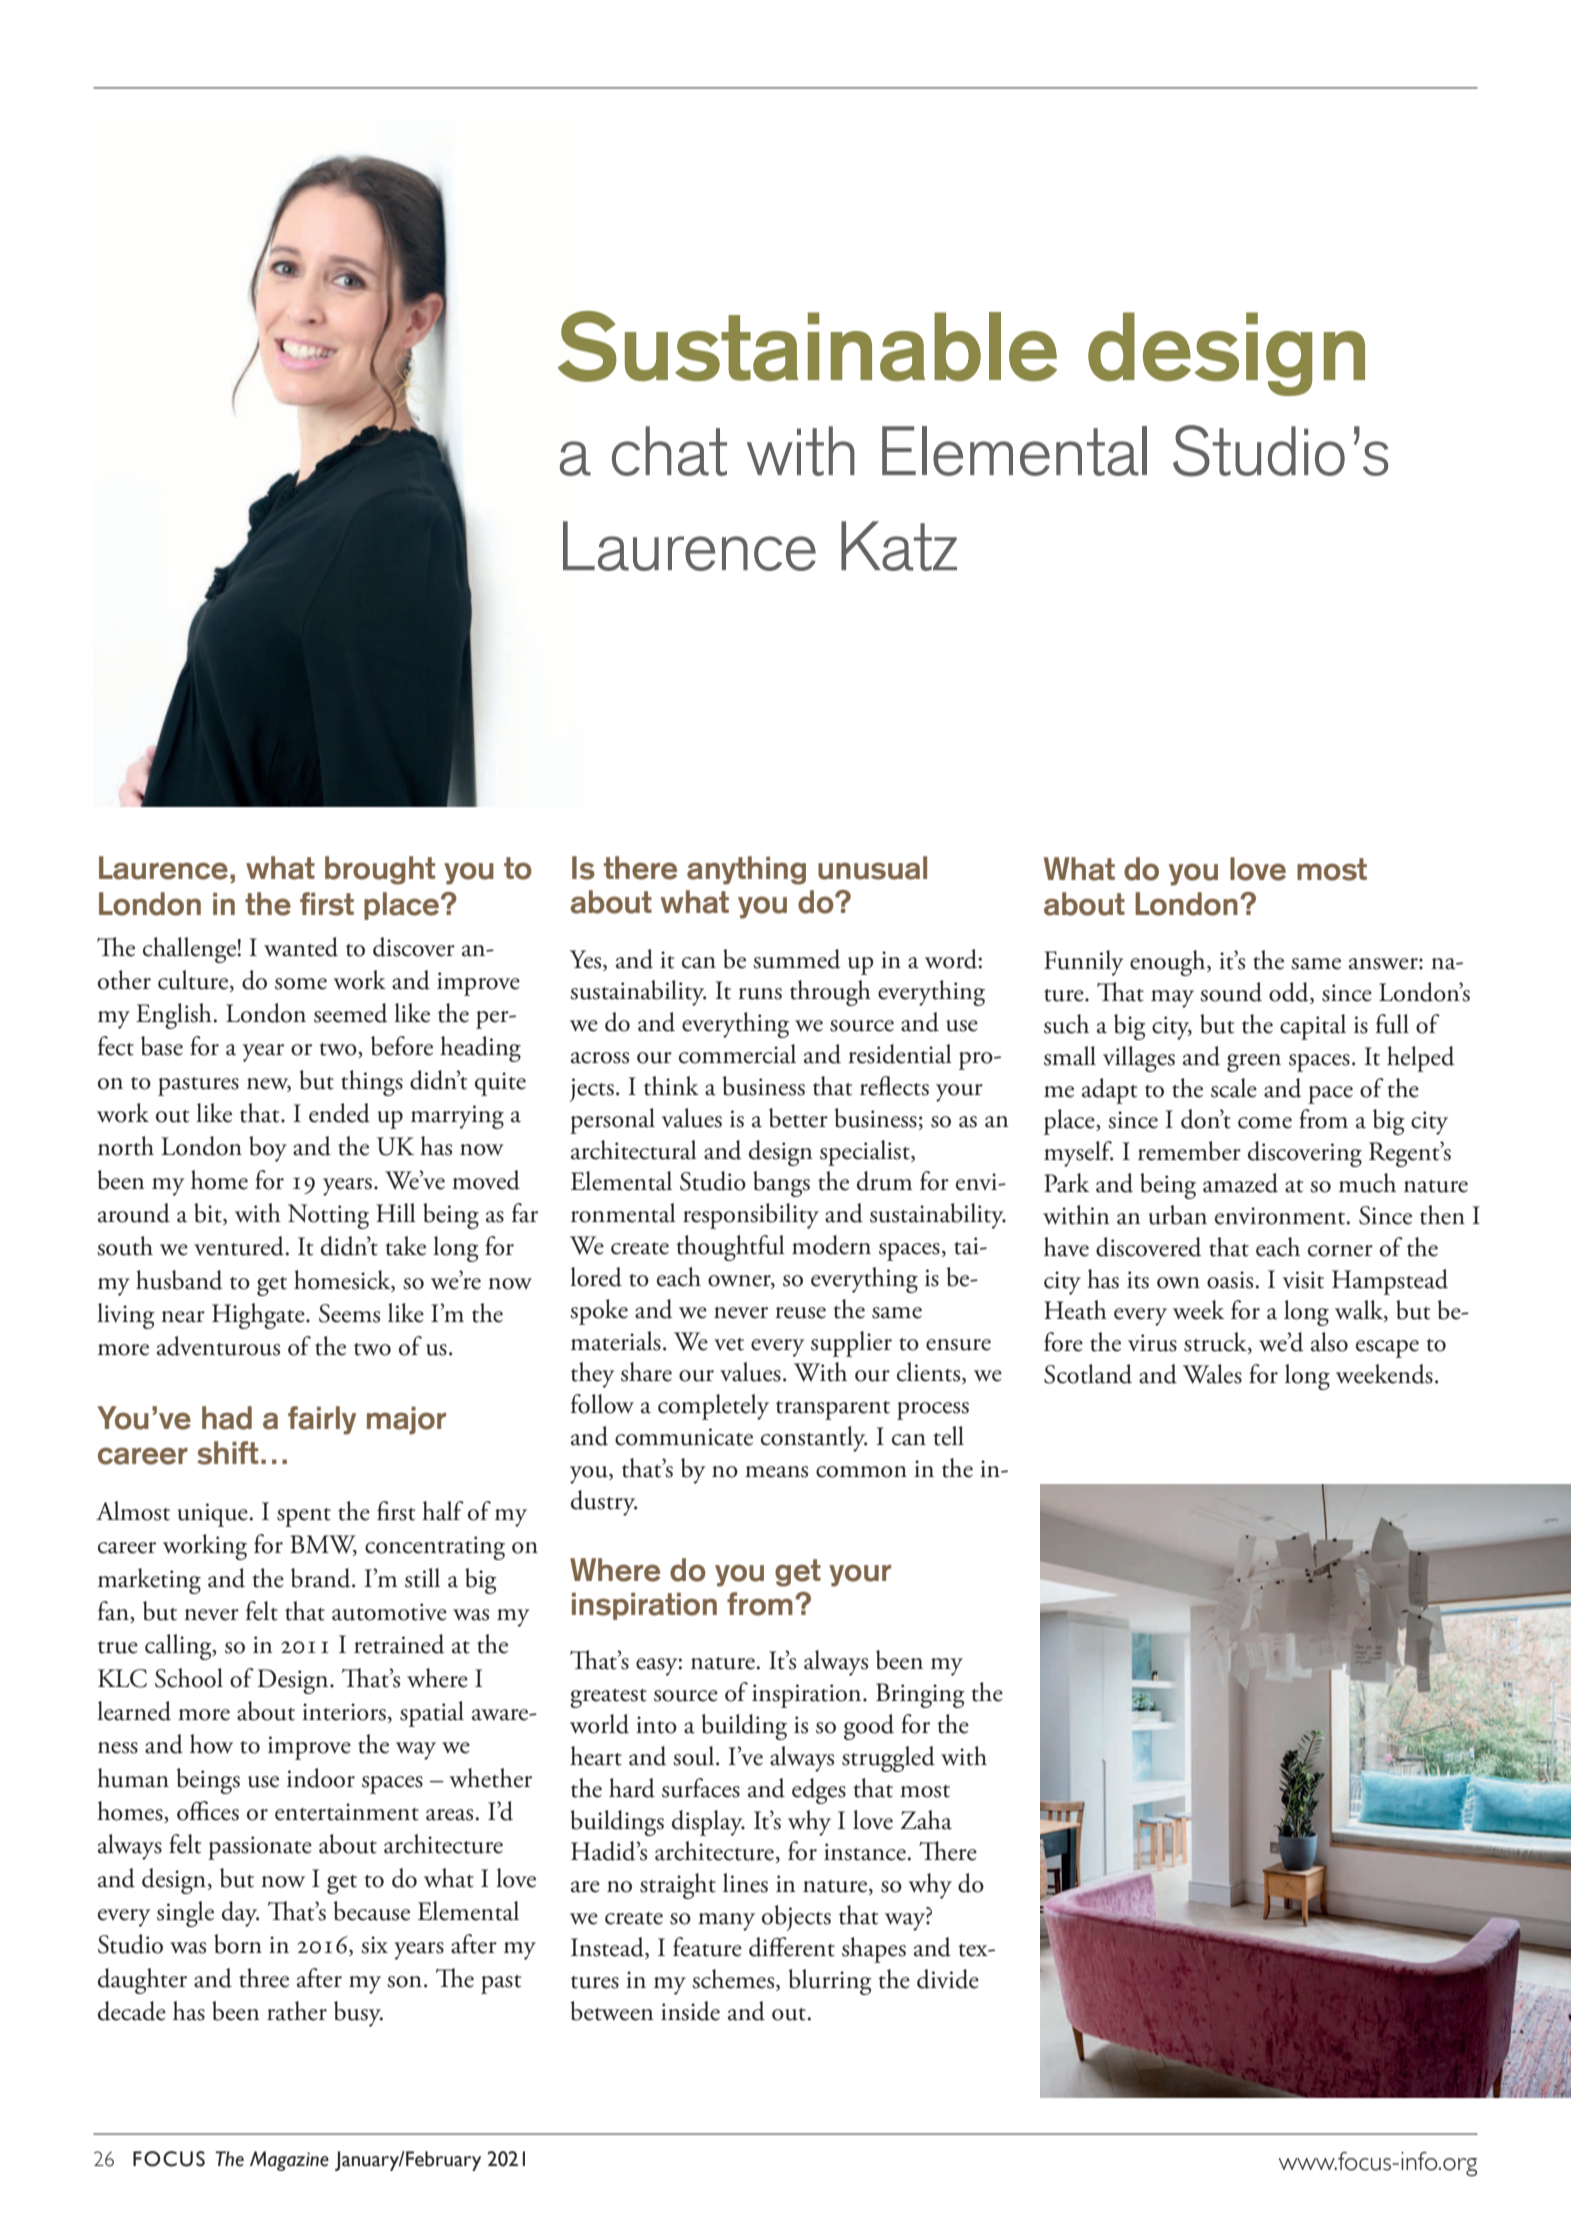 The height and width of the screenshot is (2222, 1571). I want to click on divide, so click(948, 1979).
